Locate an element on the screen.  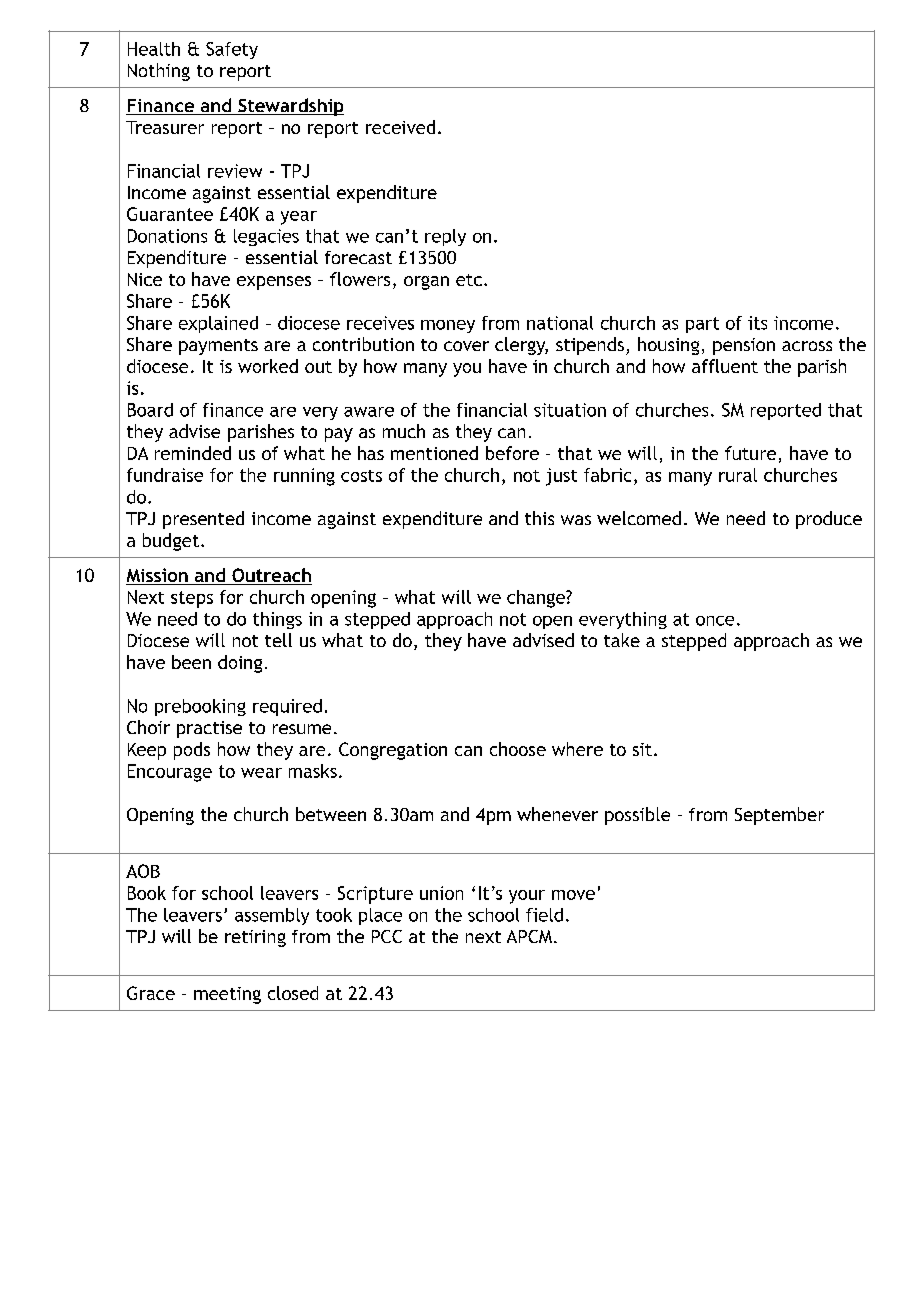
once is located at coordinates (715, 621).
